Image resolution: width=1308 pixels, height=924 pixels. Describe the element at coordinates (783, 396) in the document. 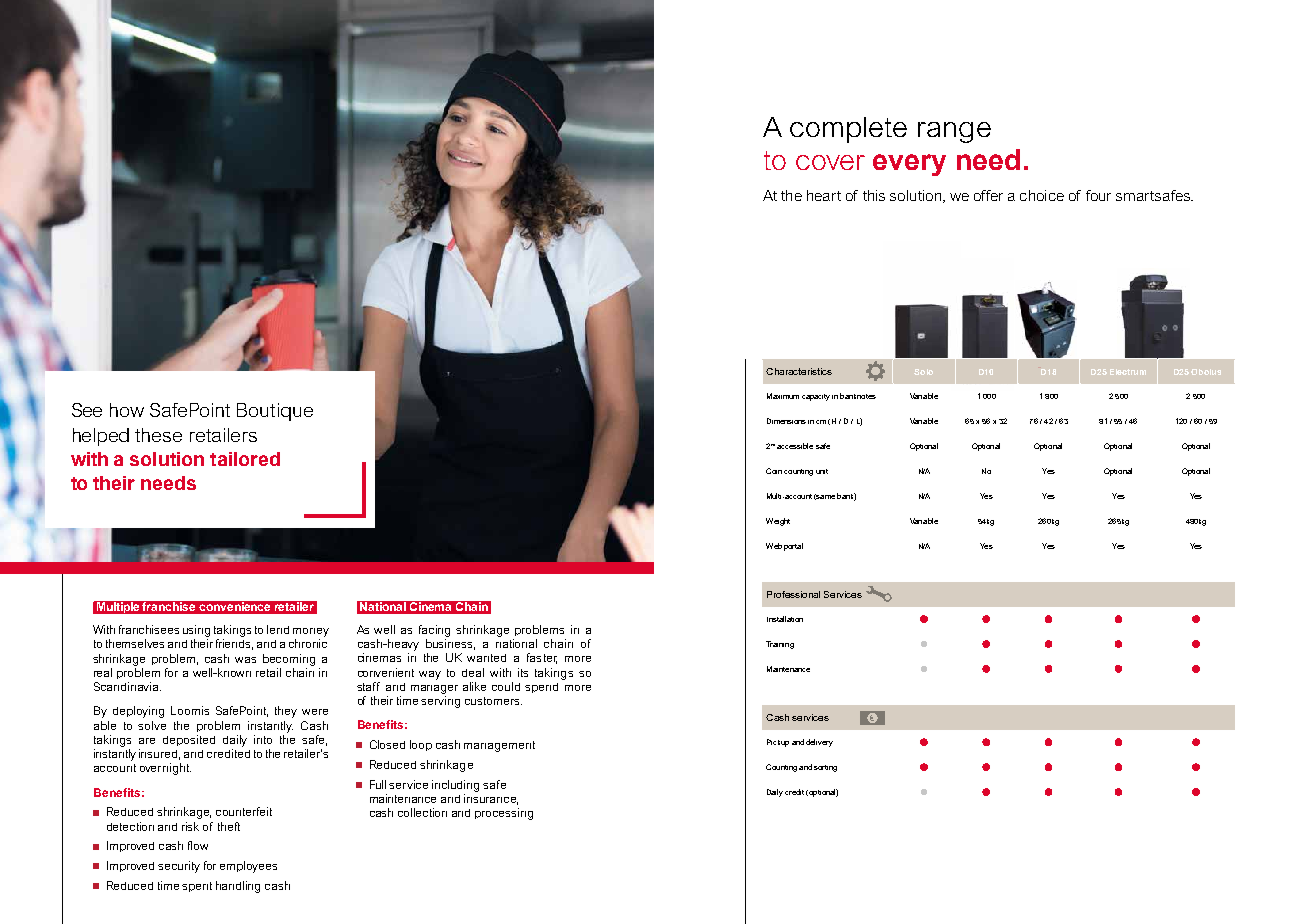

I see `Maximum` at that location.
